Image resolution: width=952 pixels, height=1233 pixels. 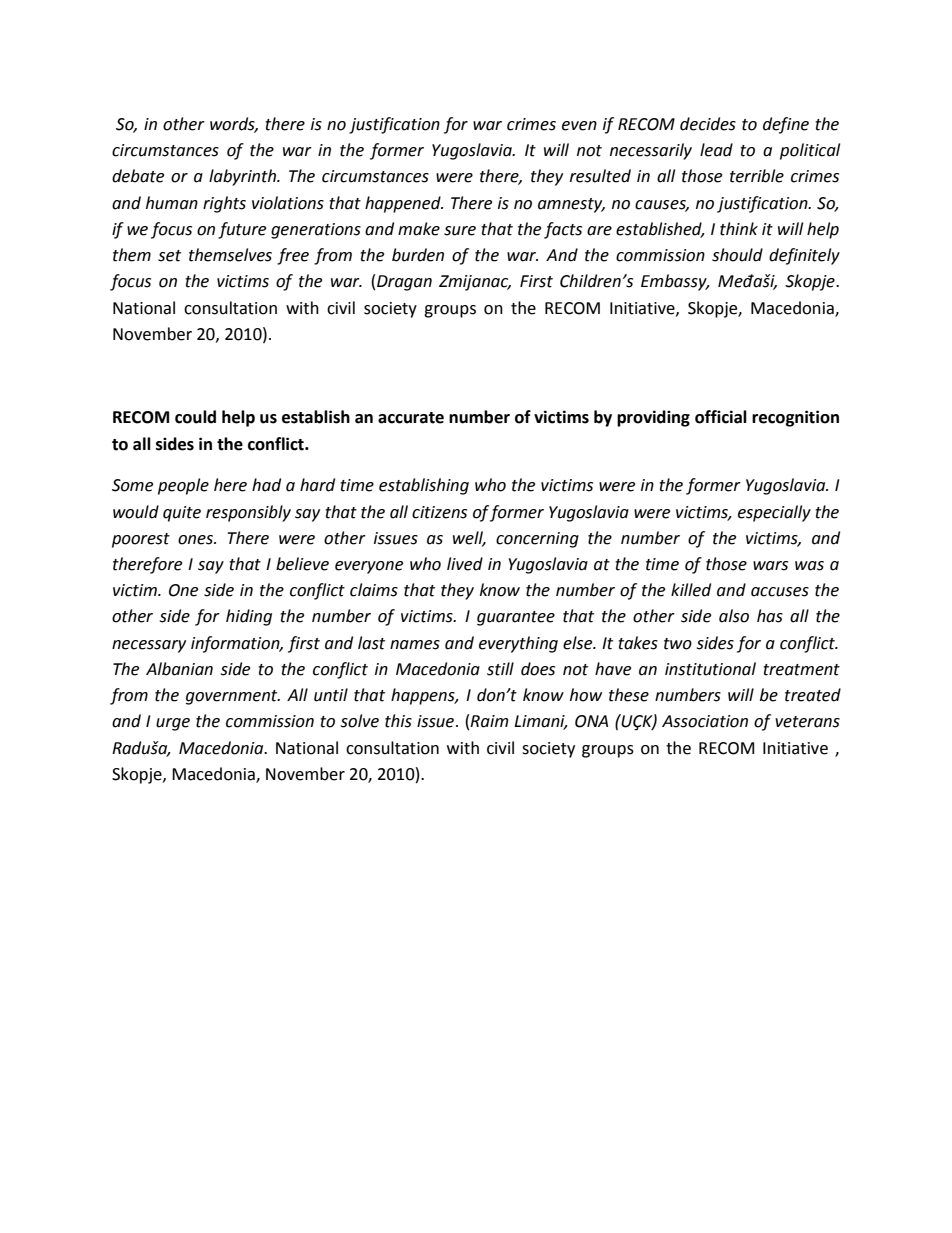 What do you see at coordinates (716, 150) in the screenshot?
I see `lead` at bounding box center [716, 150].
